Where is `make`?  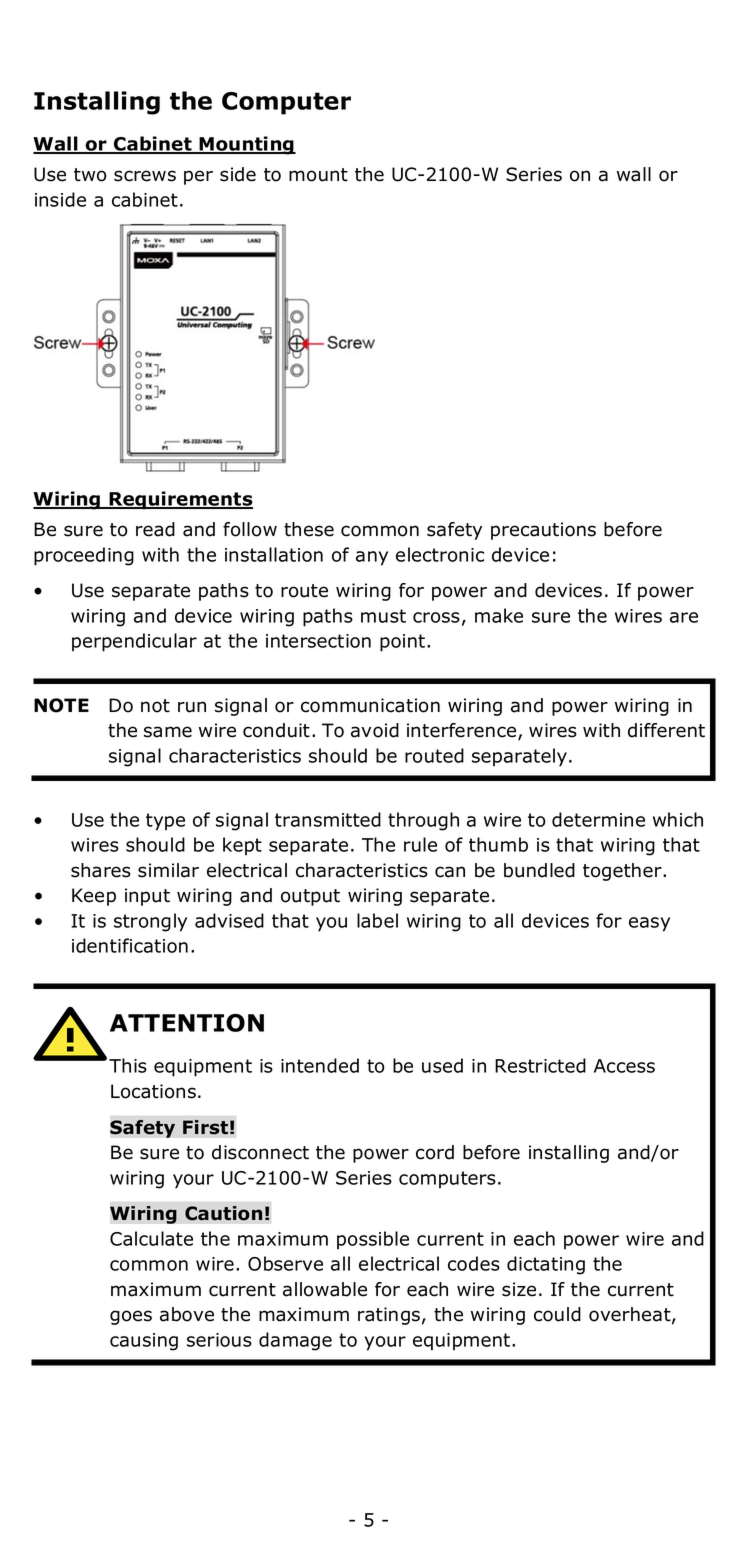 make is located at coordinates (499, 615).
